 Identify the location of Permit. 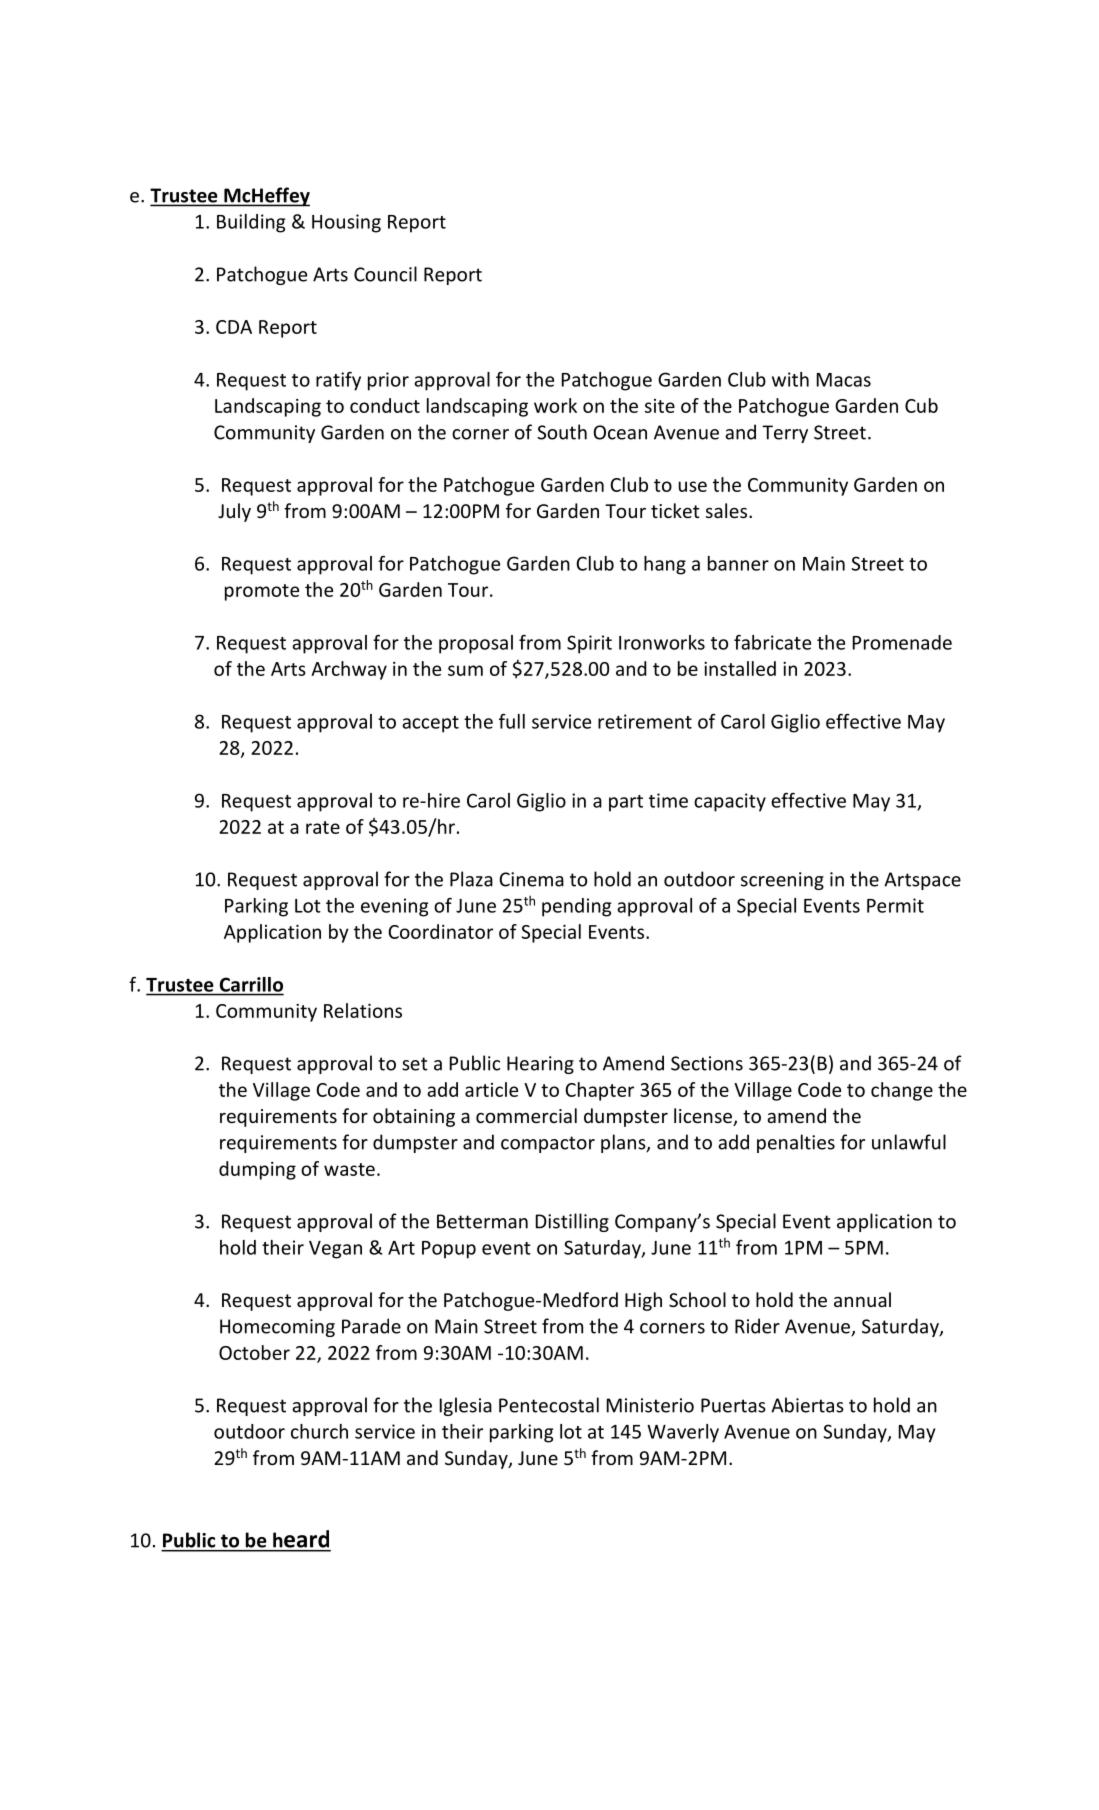
(895, 905).
